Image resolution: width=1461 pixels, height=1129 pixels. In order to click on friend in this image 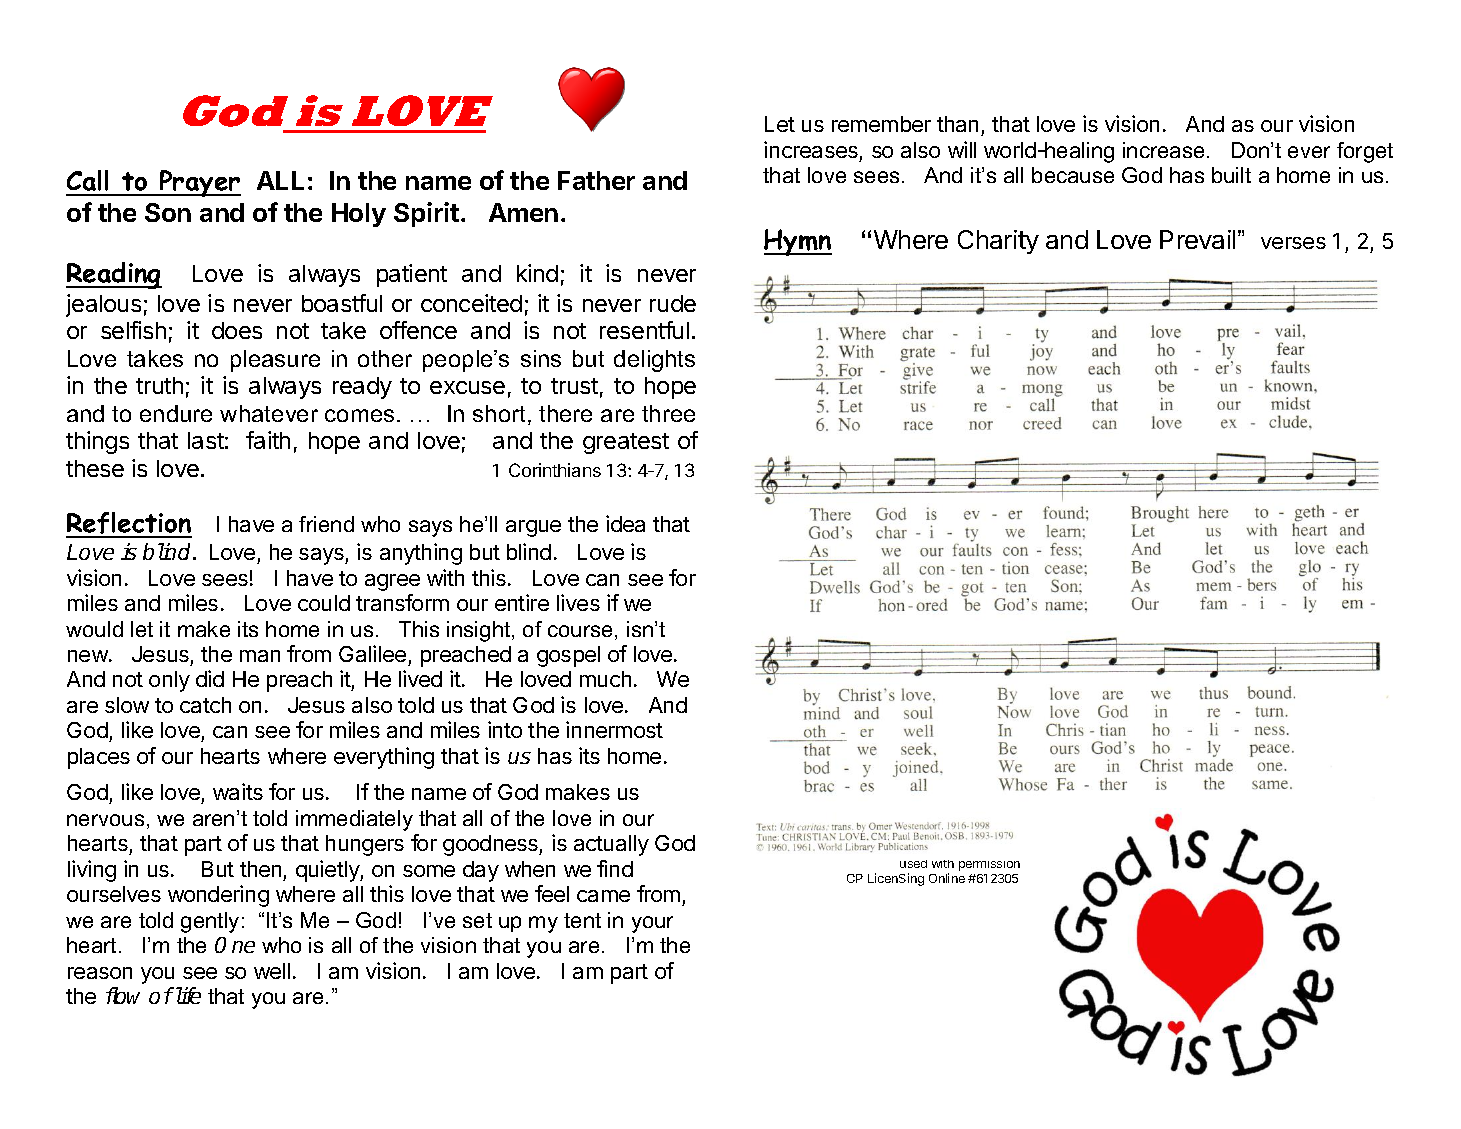, I will do `click(326, 524)`.
